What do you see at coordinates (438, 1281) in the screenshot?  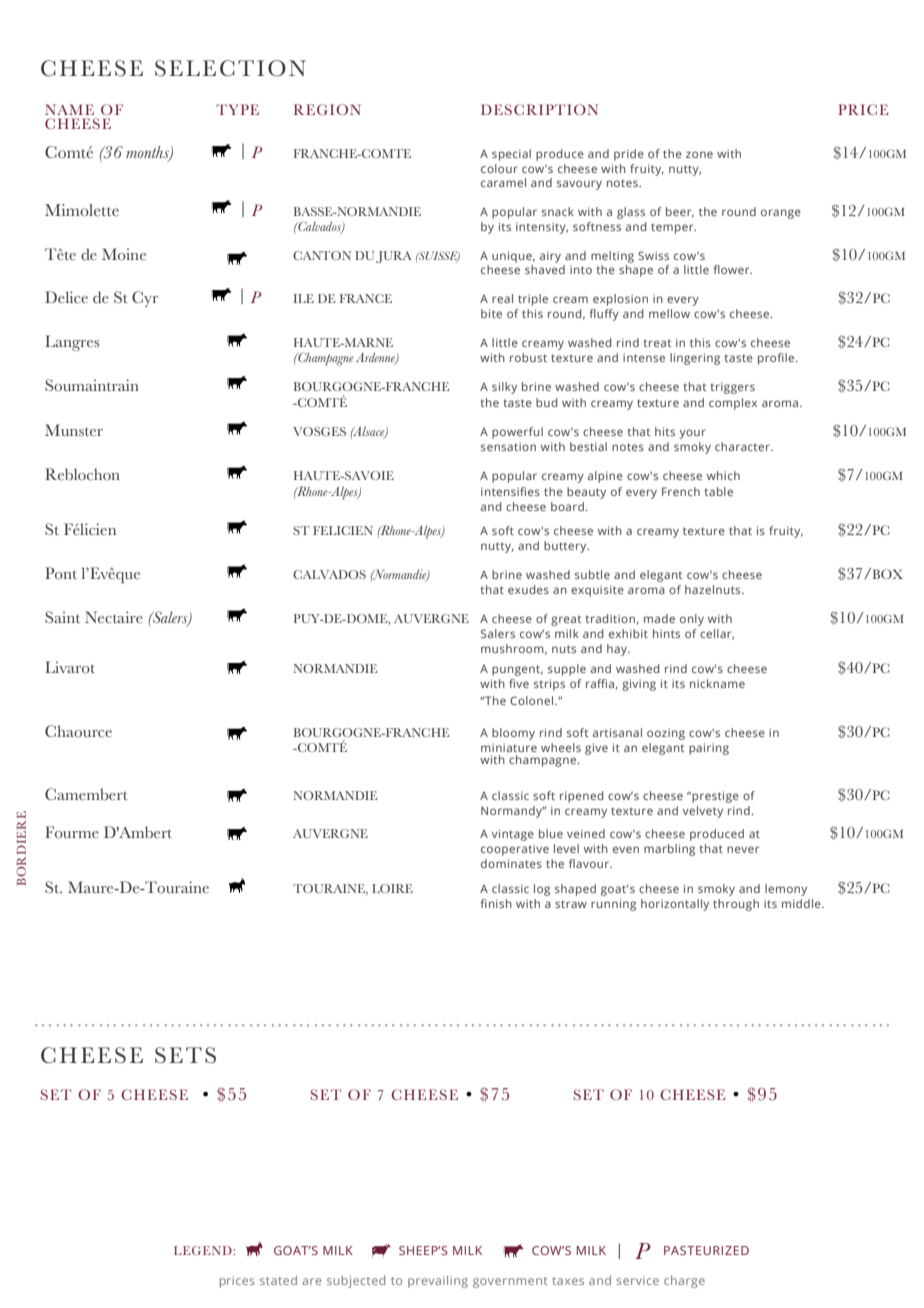 I see `prevailing` at bounding box center [438, 1281].
